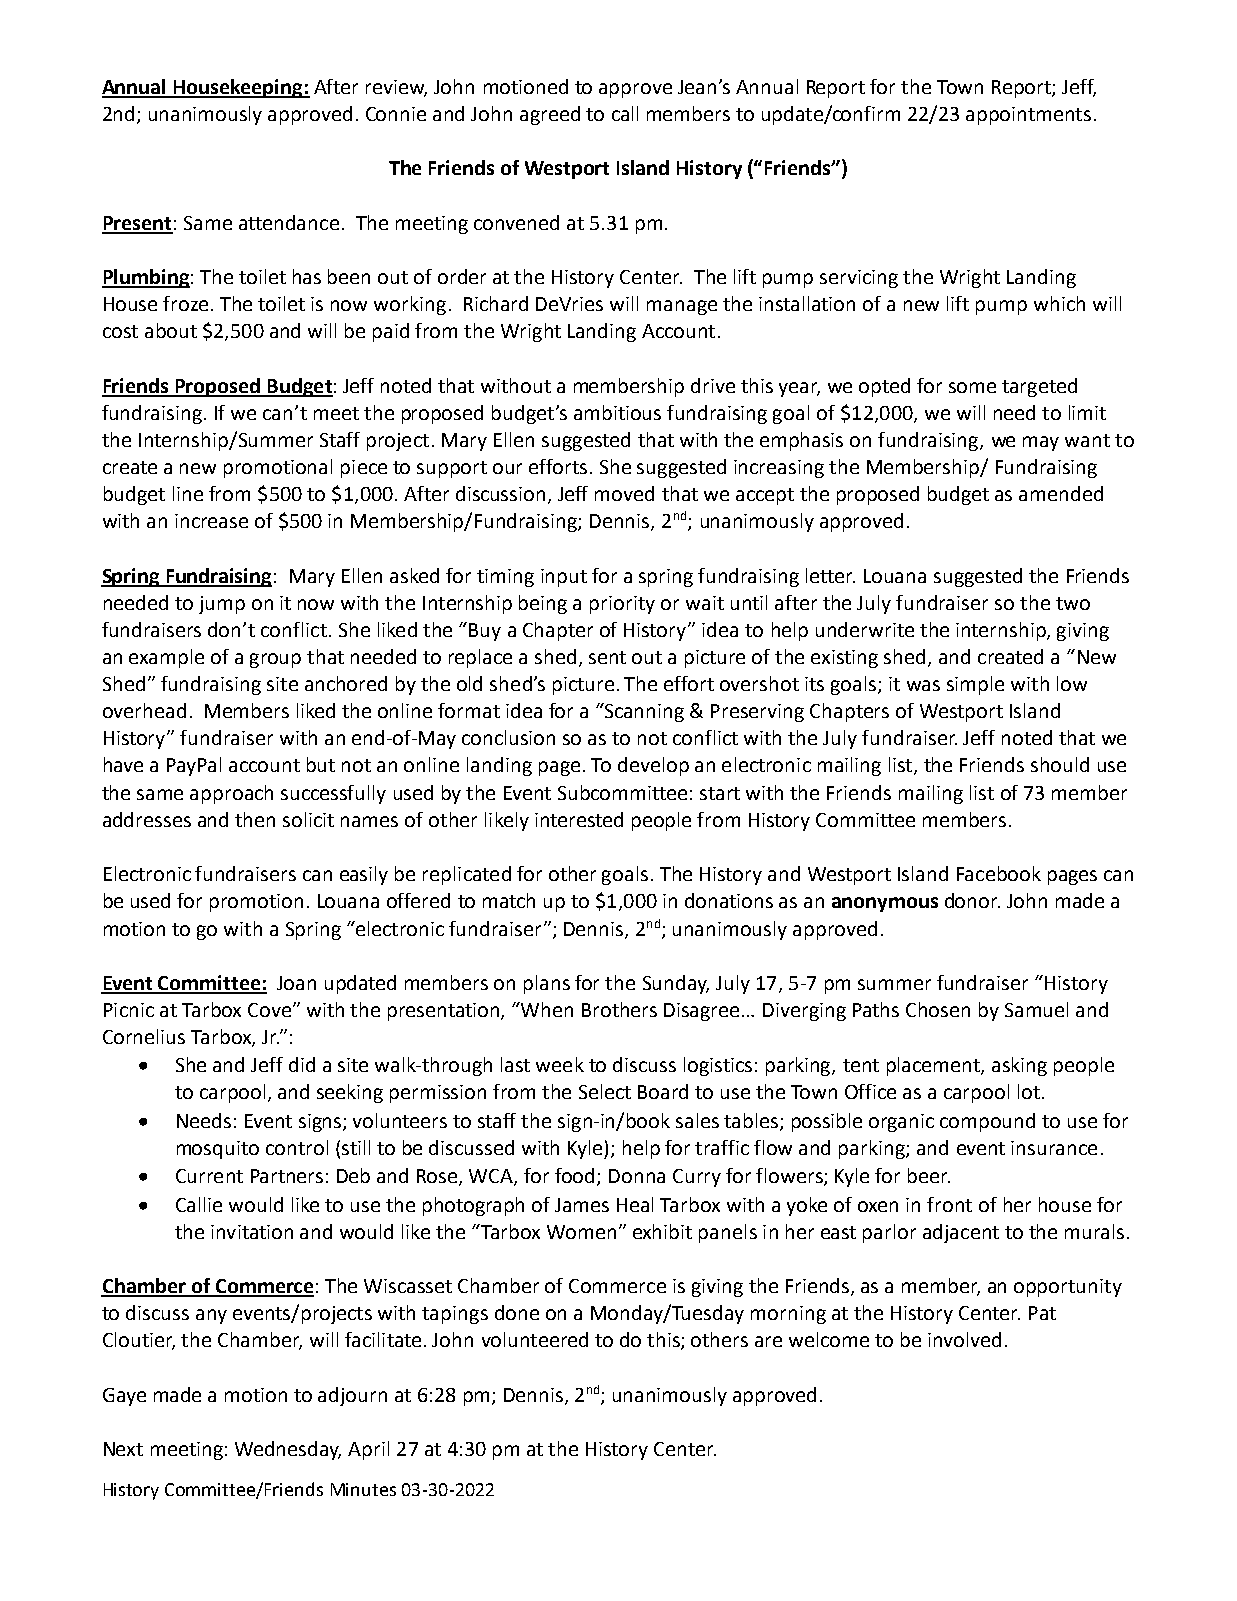 Image resolution: width=1237 pixels, height=1601 pixels. What do you see at coordinates (289, 222) in the page?
I see `attendance` at bounding box center [289, 222].
